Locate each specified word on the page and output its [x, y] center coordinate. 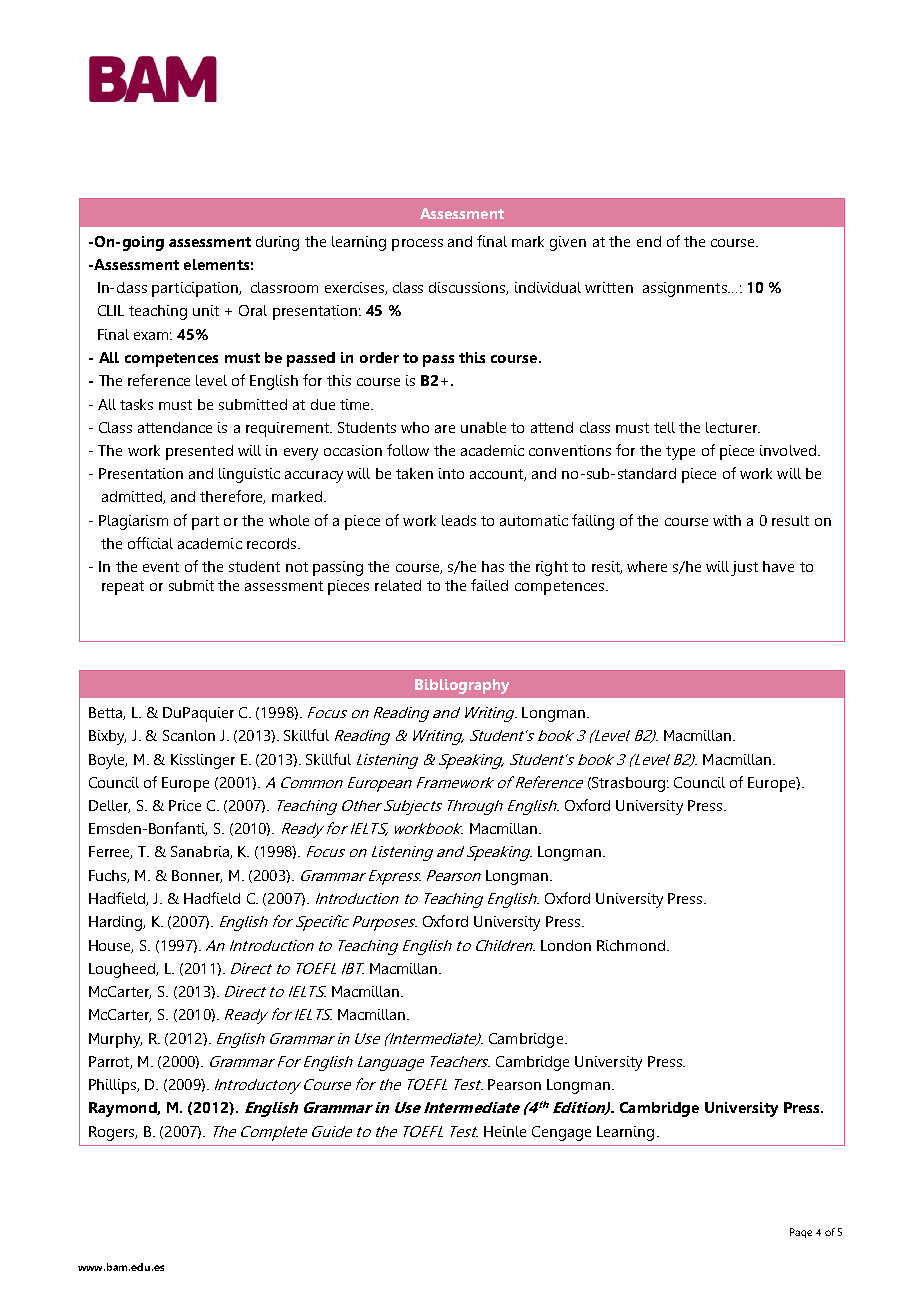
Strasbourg [629, 784]
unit [206, 310]
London [566, 945]
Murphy [115, 1040]
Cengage [561, 1133]
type [680, 453]
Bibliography [462, 686]
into [451, 473]
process [417, 245]
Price [185, 805]
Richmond [631, 945]
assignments [686, 289]
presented [199, 452]
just [744, 568]
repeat [123, 588]
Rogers [113, 1133]
